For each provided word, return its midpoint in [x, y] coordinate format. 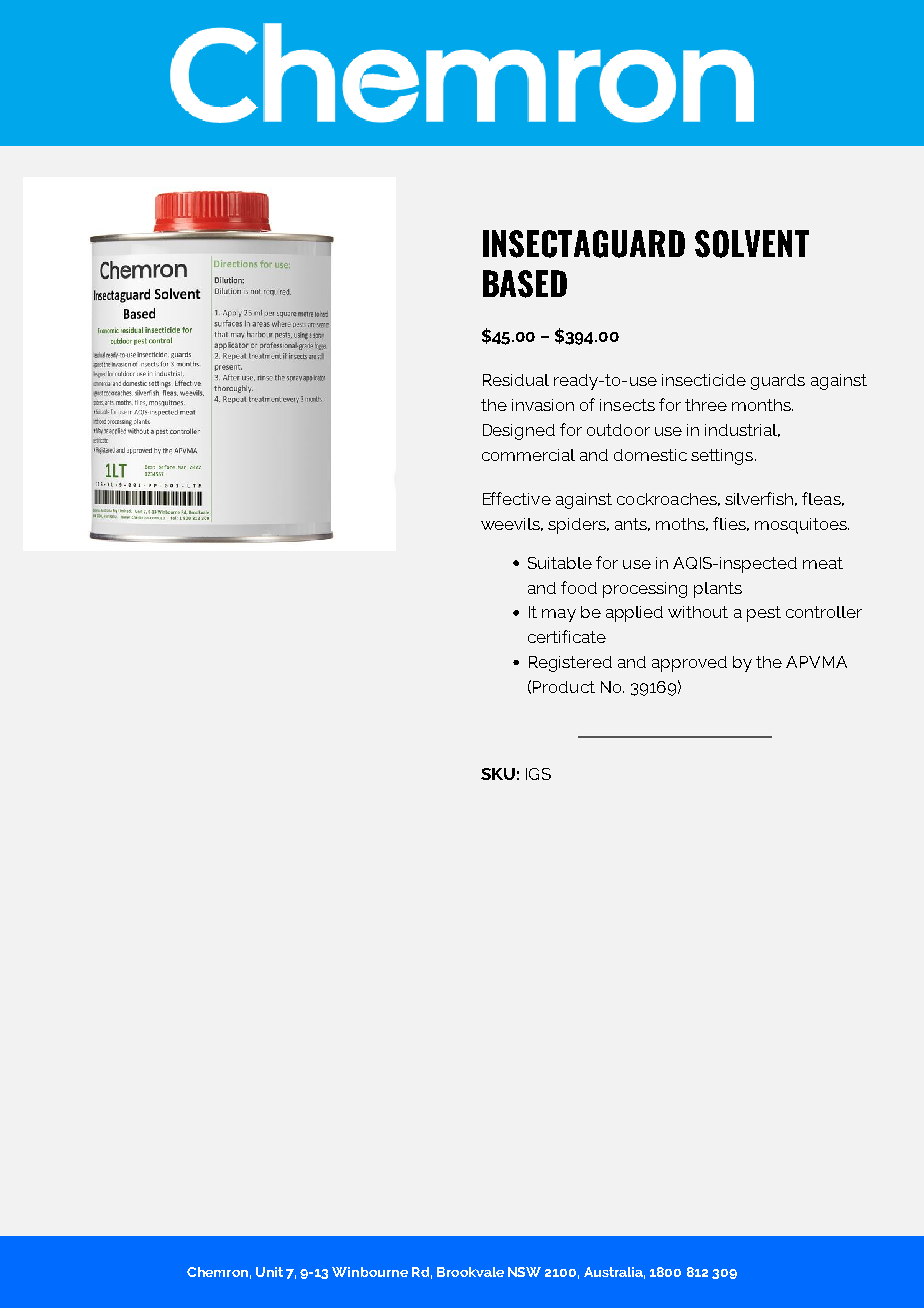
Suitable [560, 563]
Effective [517, 498]
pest [764, 614]
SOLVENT [752, 244]
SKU [498, 774]
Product [564, 687]
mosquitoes [802, 526]
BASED [525, 284]
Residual [516, 380]
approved [689, 664]
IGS [538, 774]
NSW [524, 1272]
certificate [567, 636]
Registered [570, 664]
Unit [269, 1272]
